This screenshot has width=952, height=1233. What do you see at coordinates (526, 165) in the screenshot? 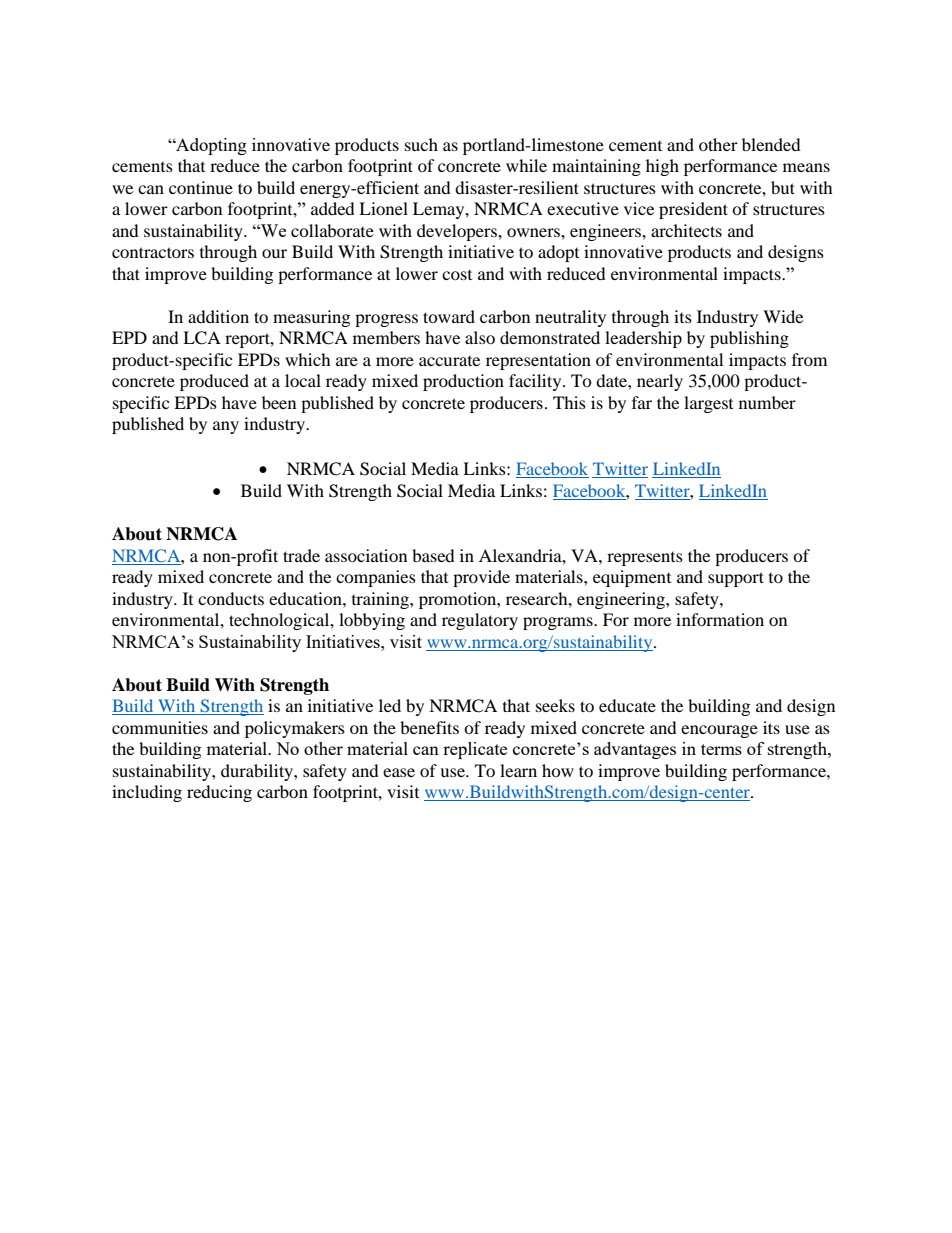
I see `while` at bounding box center [526, 165].
